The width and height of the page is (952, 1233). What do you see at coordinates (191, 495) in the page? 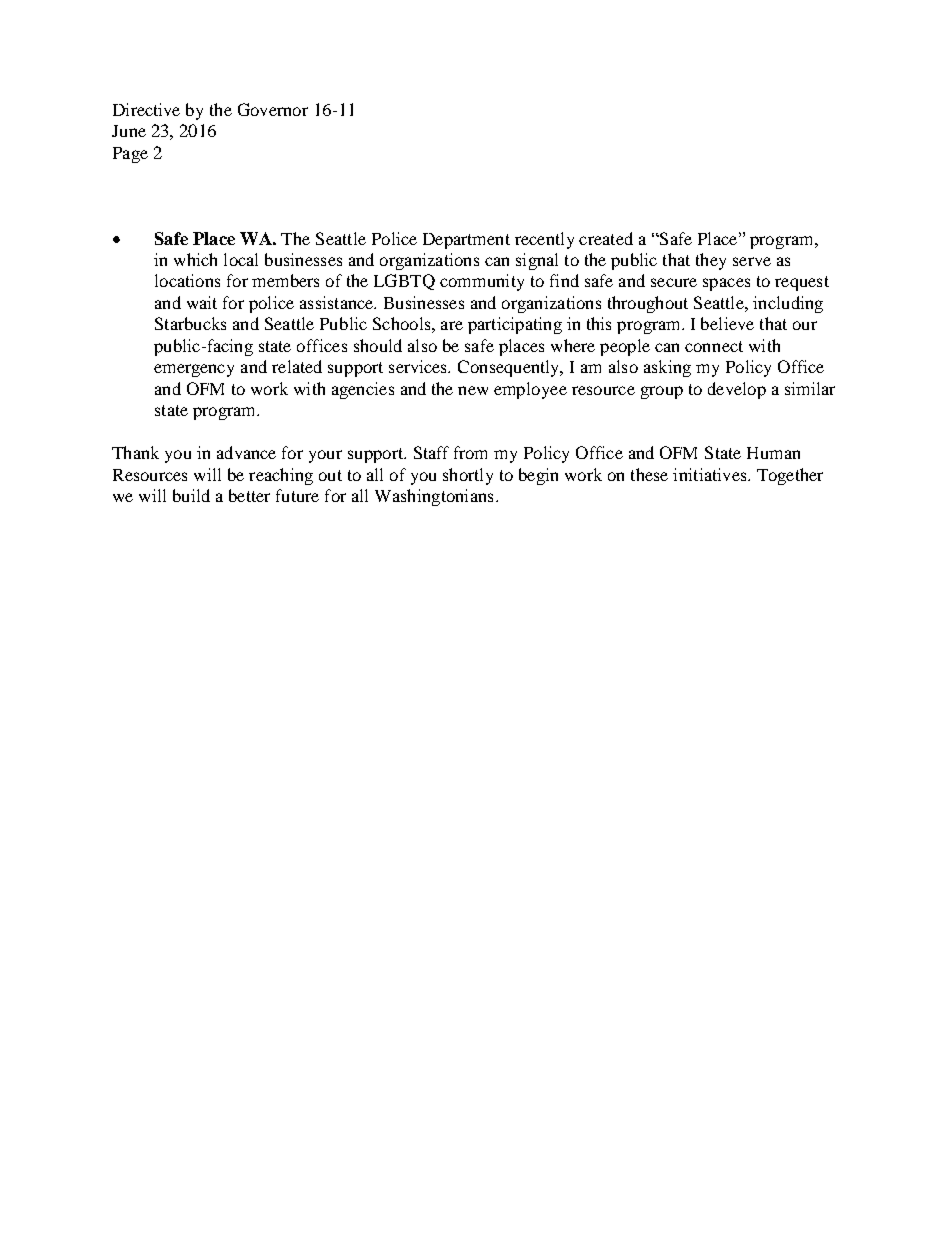
I see `build` at bounding box center [191, 495].
